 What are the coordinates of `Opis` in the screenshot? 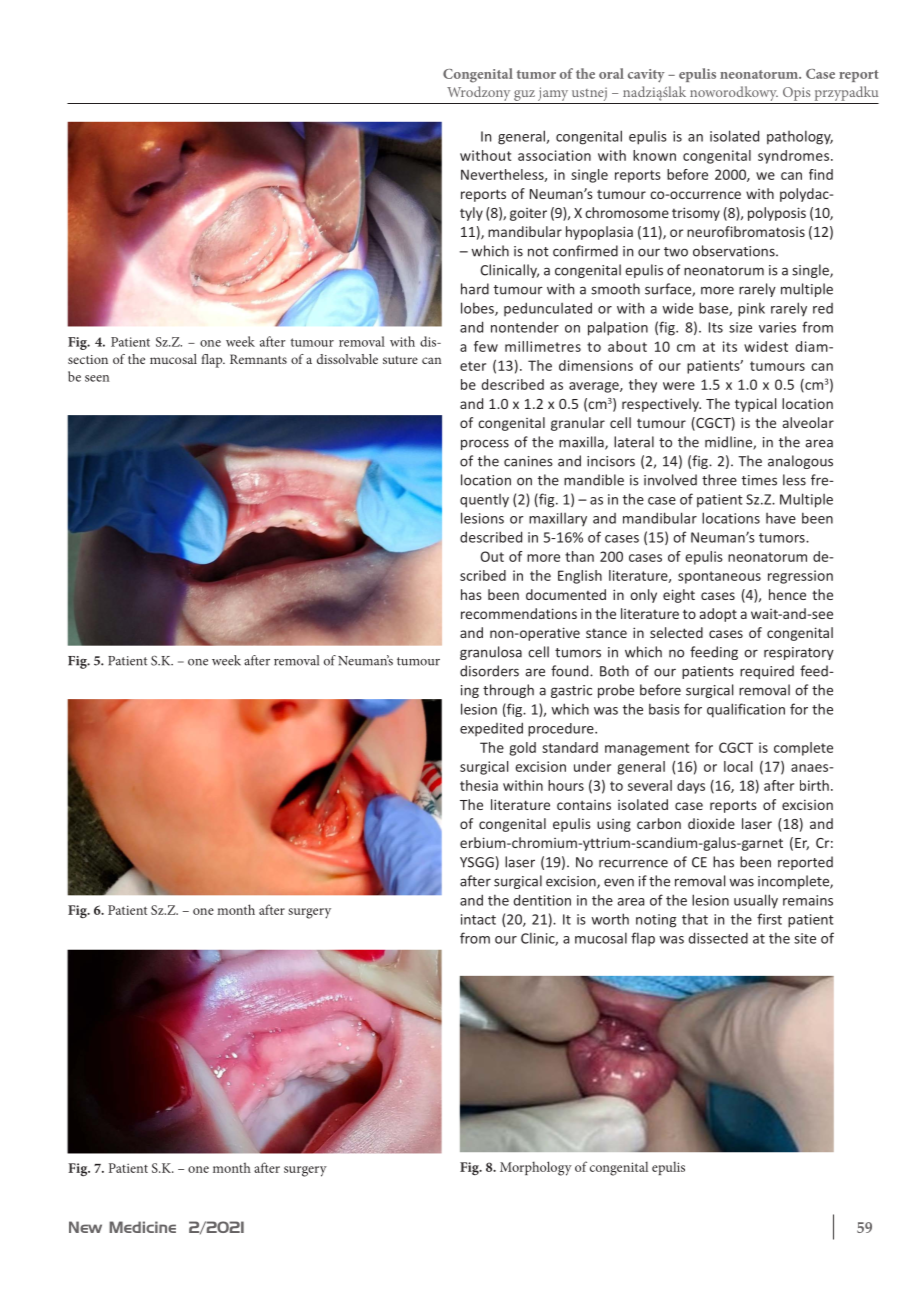 It's located at (796, 94).
